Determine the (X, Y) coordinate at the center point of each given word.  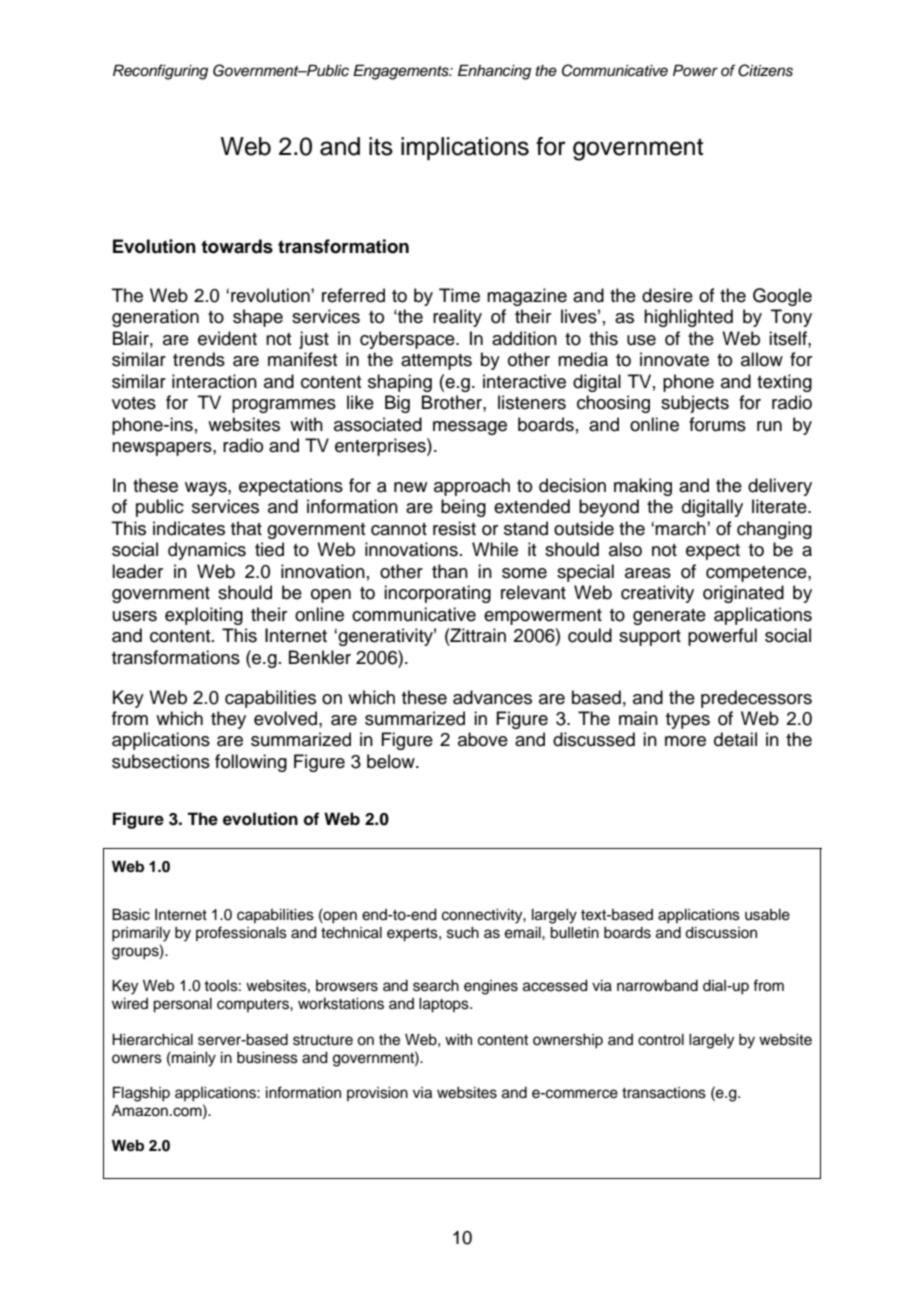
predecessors (756, 699)
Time (459, 295)
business (267, 1058)
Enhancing (494, 72)
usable (767, 915)
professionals (241, 933)
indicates (189, 528)
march (681, 528)
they (228, 720)
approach (472, 487)
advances (492, 697)
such (463, 933)
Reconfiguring (160, 72)
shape (258, 318)
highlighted (688, 318)
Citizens (765, 70)
